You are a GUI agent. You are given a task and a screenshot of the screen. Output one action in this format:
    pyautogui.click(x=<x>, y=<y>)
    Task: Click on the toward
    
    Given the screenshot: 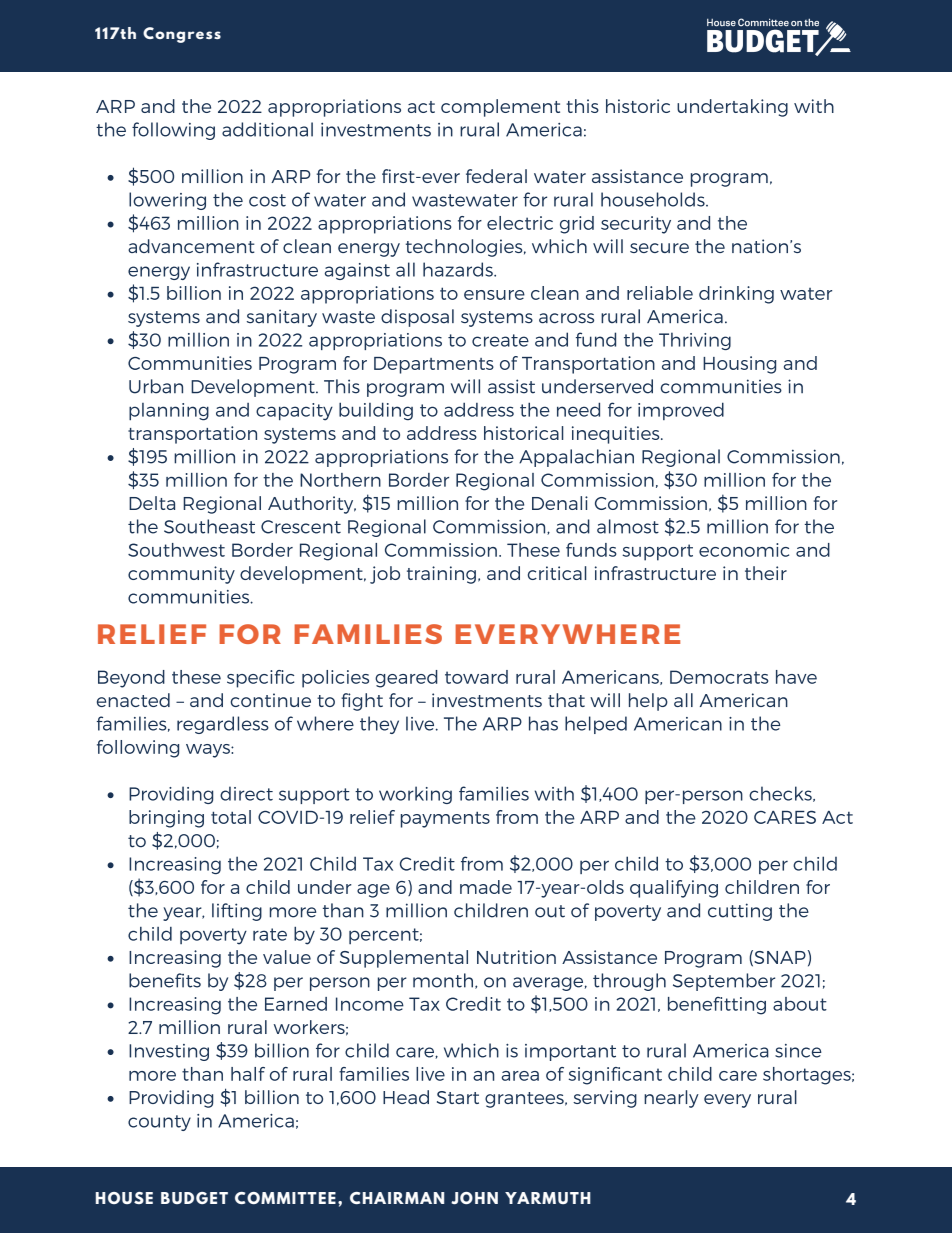 What is the action you would take?
    pyautogui.click(x=476, y=677)
